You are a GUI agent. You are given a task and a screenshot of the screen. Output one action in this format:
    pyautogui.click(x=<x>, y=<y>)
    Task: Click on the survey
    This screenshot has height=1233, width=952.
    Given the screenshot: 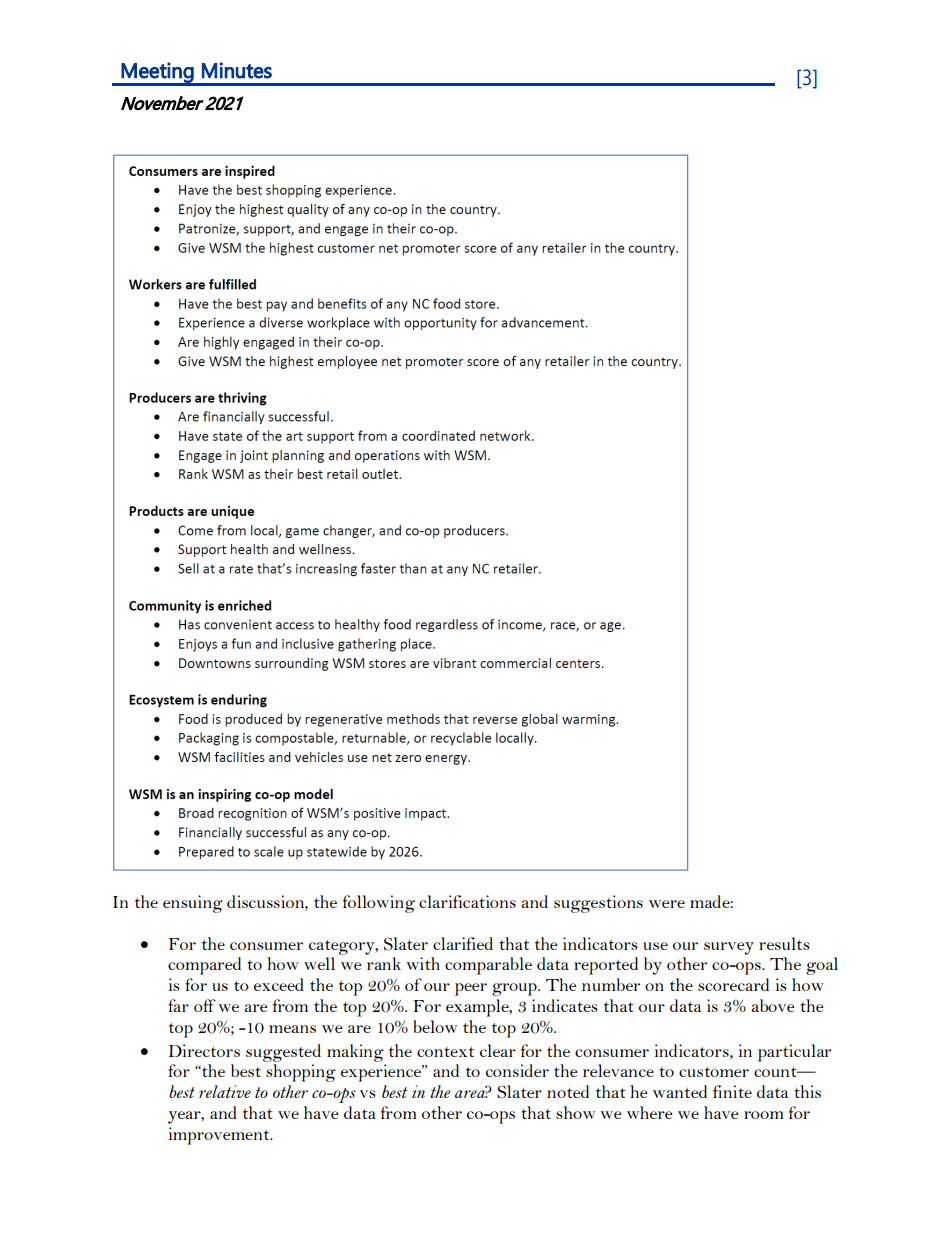 What is the action you would take?
    pyautogui.click(x=729, y=948)
